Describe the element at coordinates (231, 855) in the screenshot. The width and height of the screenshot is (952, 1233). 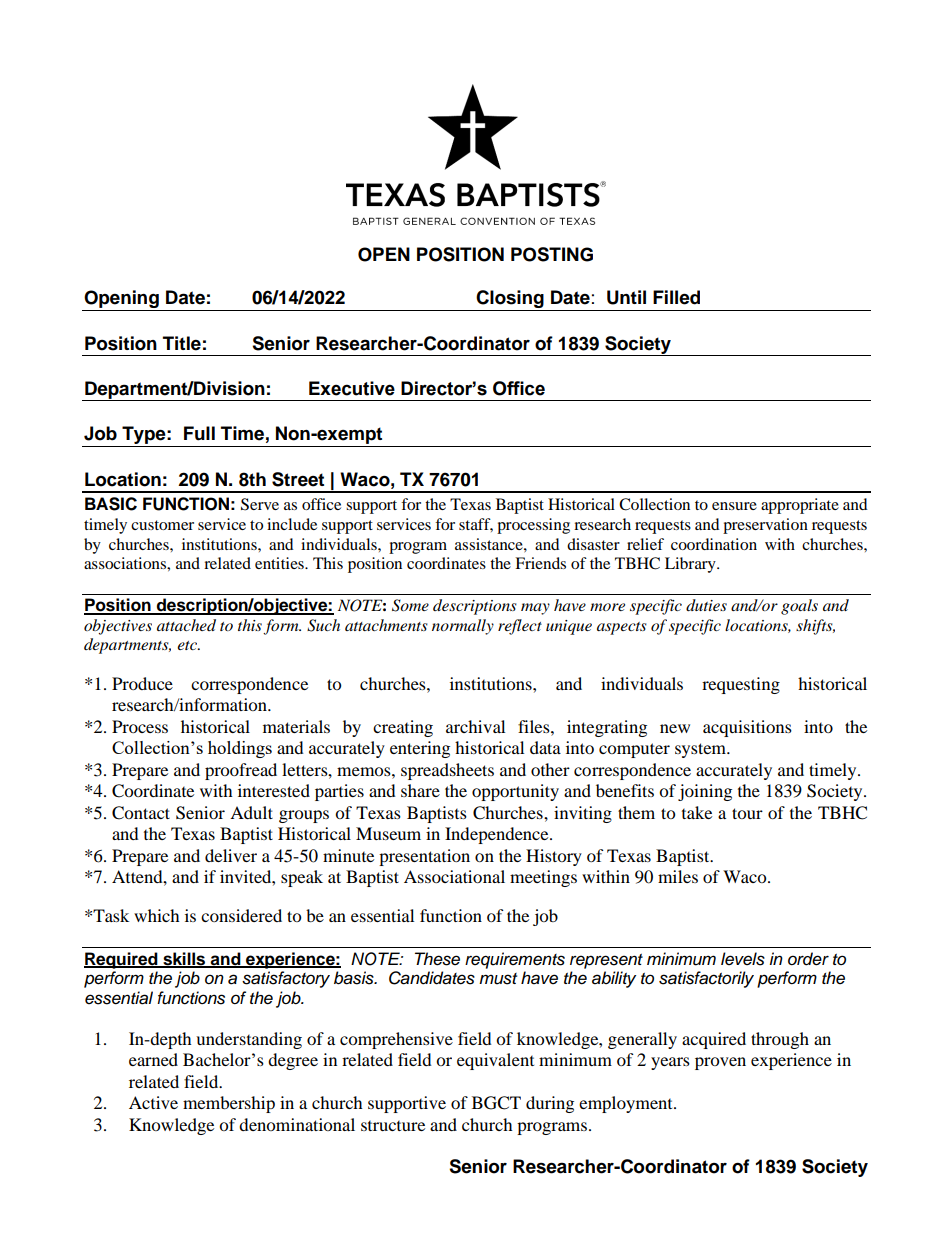
I see `deliver` at that location.
